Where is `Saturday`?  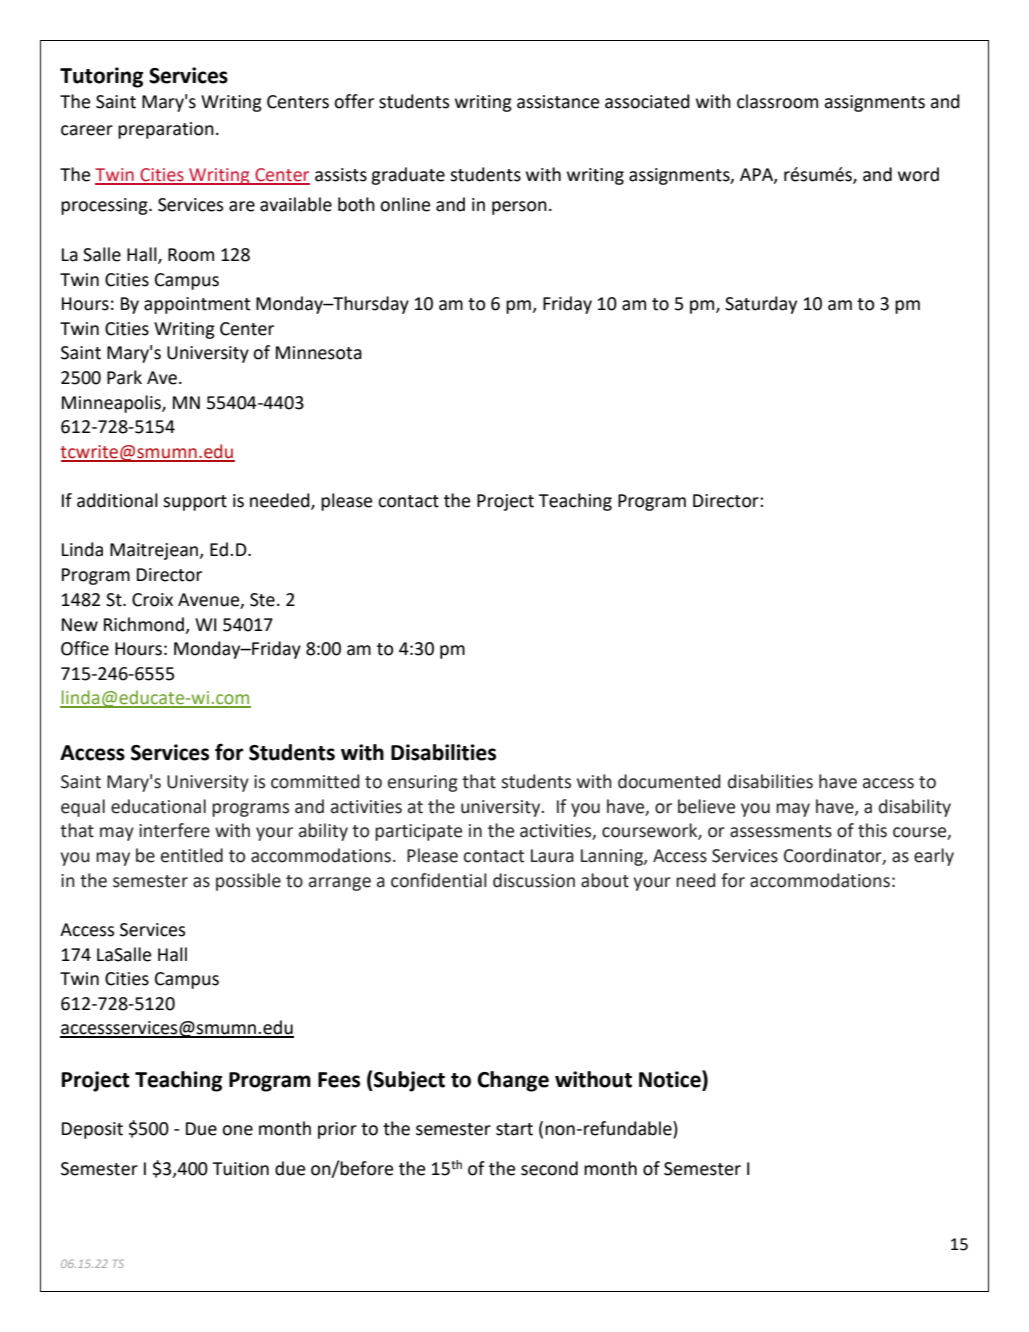 Saturday is located at coordinates (761, 305).
